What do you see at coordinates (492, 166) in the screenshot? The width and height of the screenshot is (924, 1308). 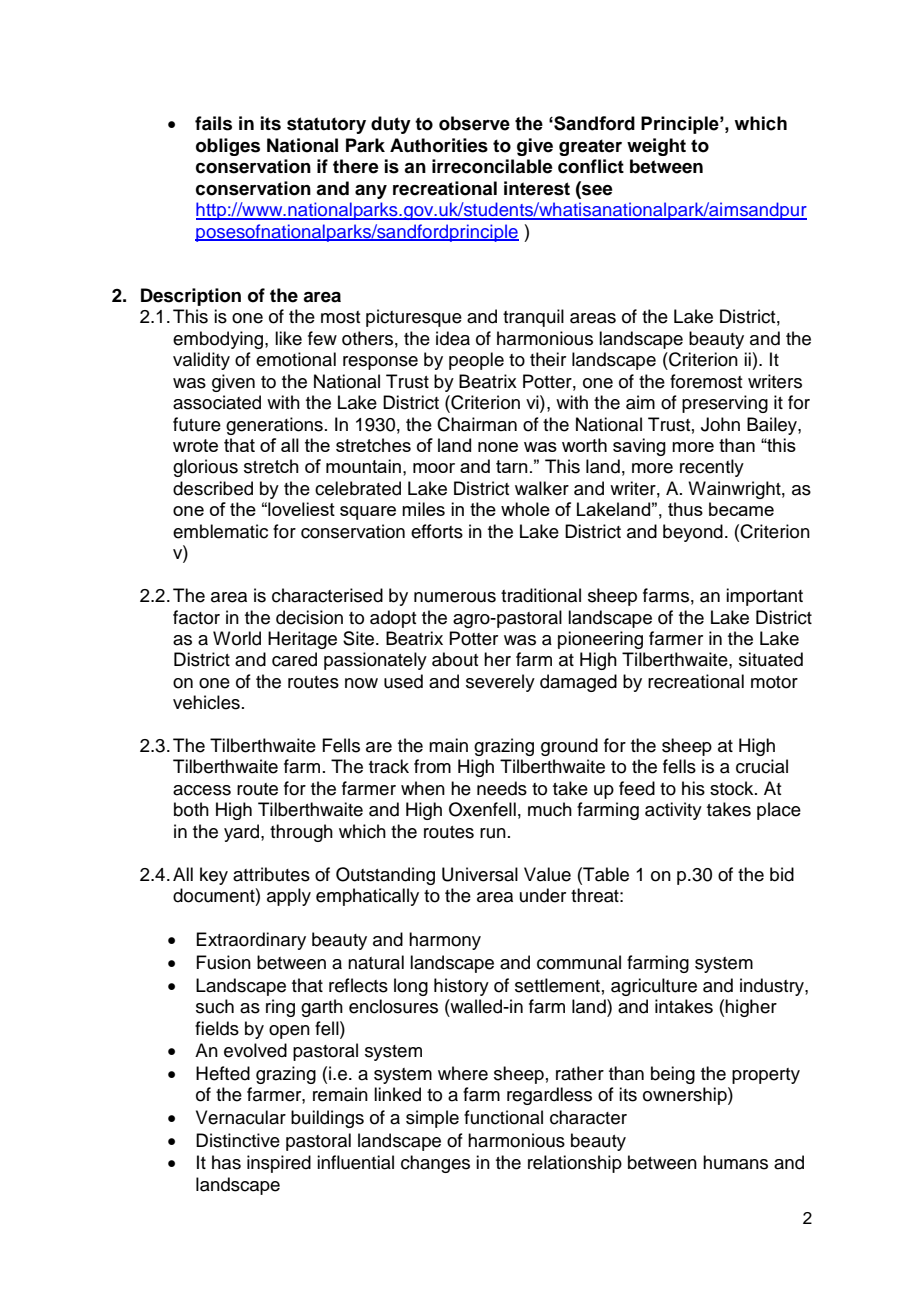 I see `irreconcilable` at bounding box center [492, 166].
